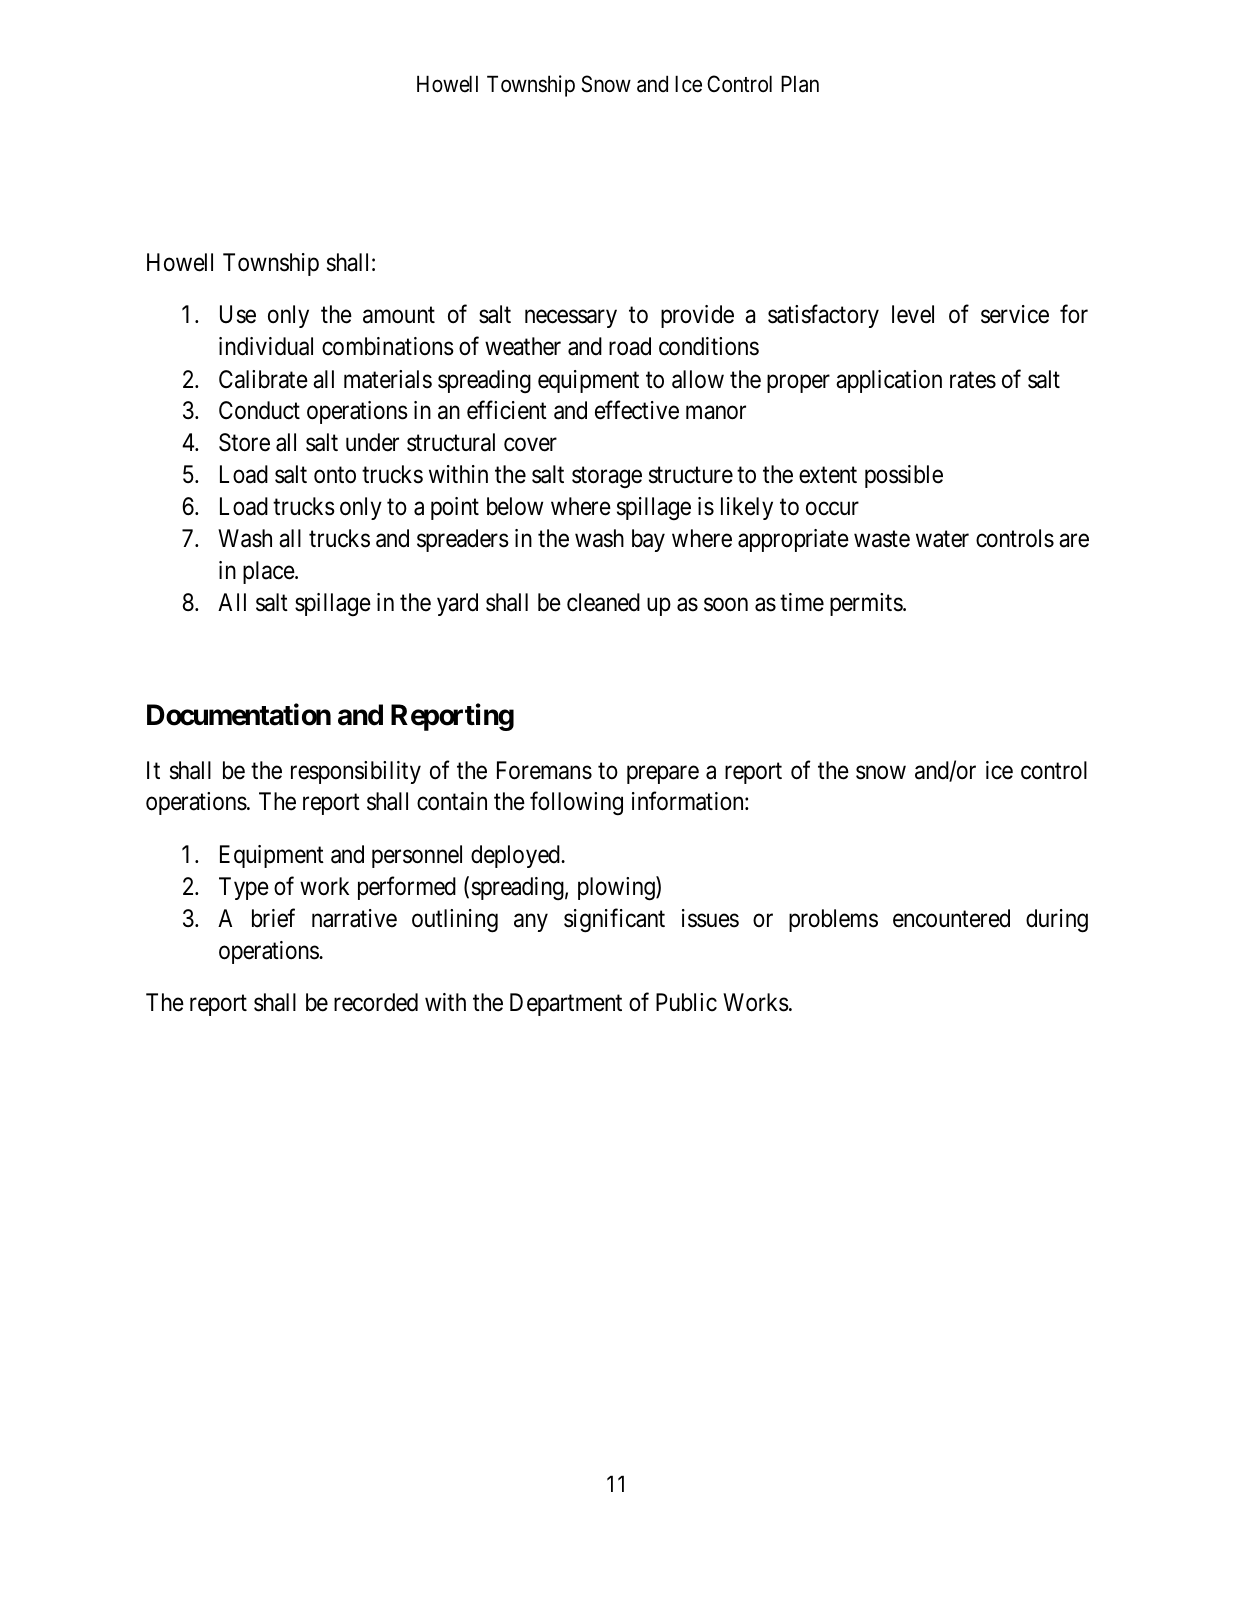 This screenshot has width=1235, height=1598. I want to click on road, so click(630, 346).
